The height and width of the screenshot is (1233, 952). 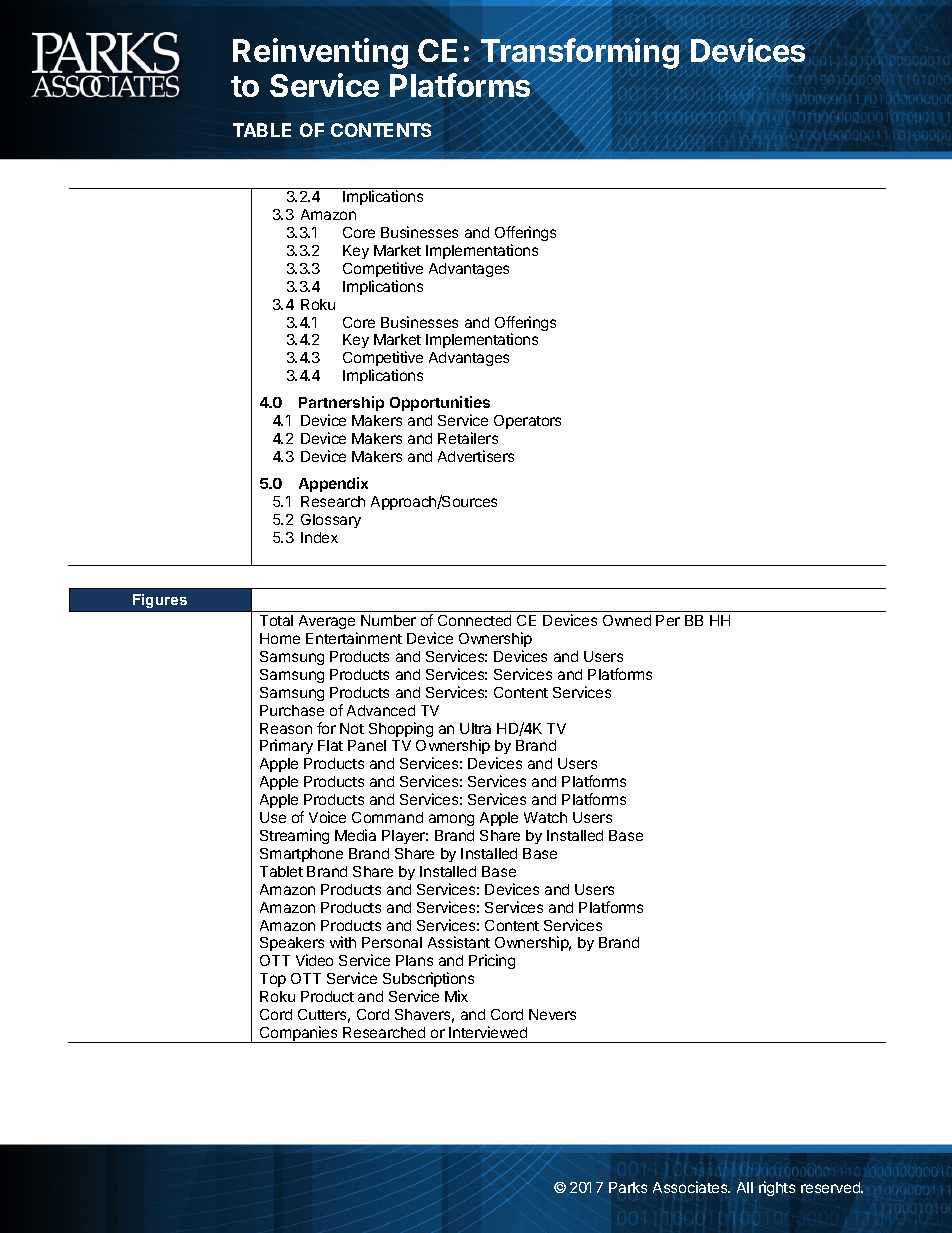 I want to click on rights, so click(x=777, y=1188).
